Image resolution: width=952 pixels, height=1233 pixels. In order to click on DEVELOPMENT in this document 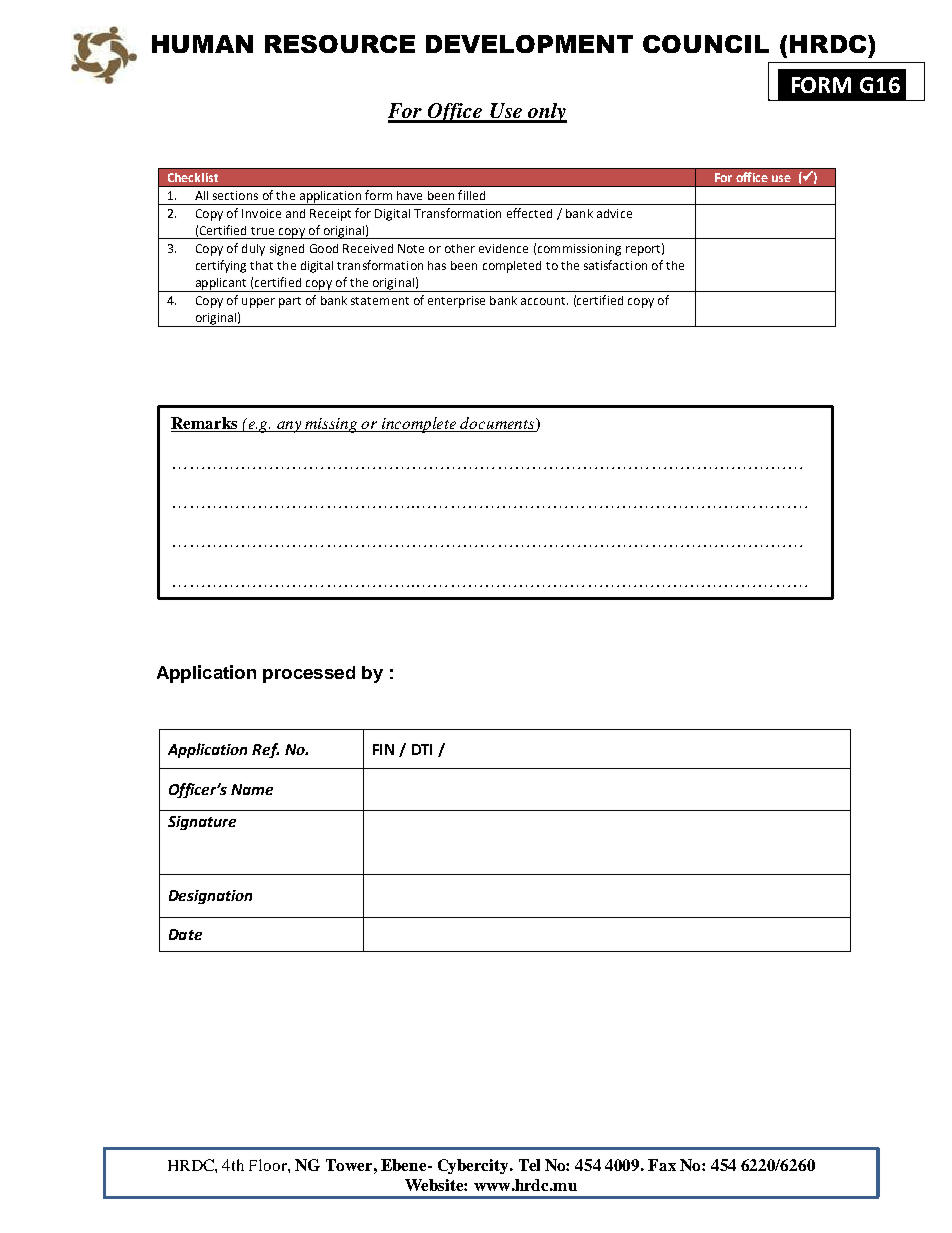, I will do `click(529, 44)`.
